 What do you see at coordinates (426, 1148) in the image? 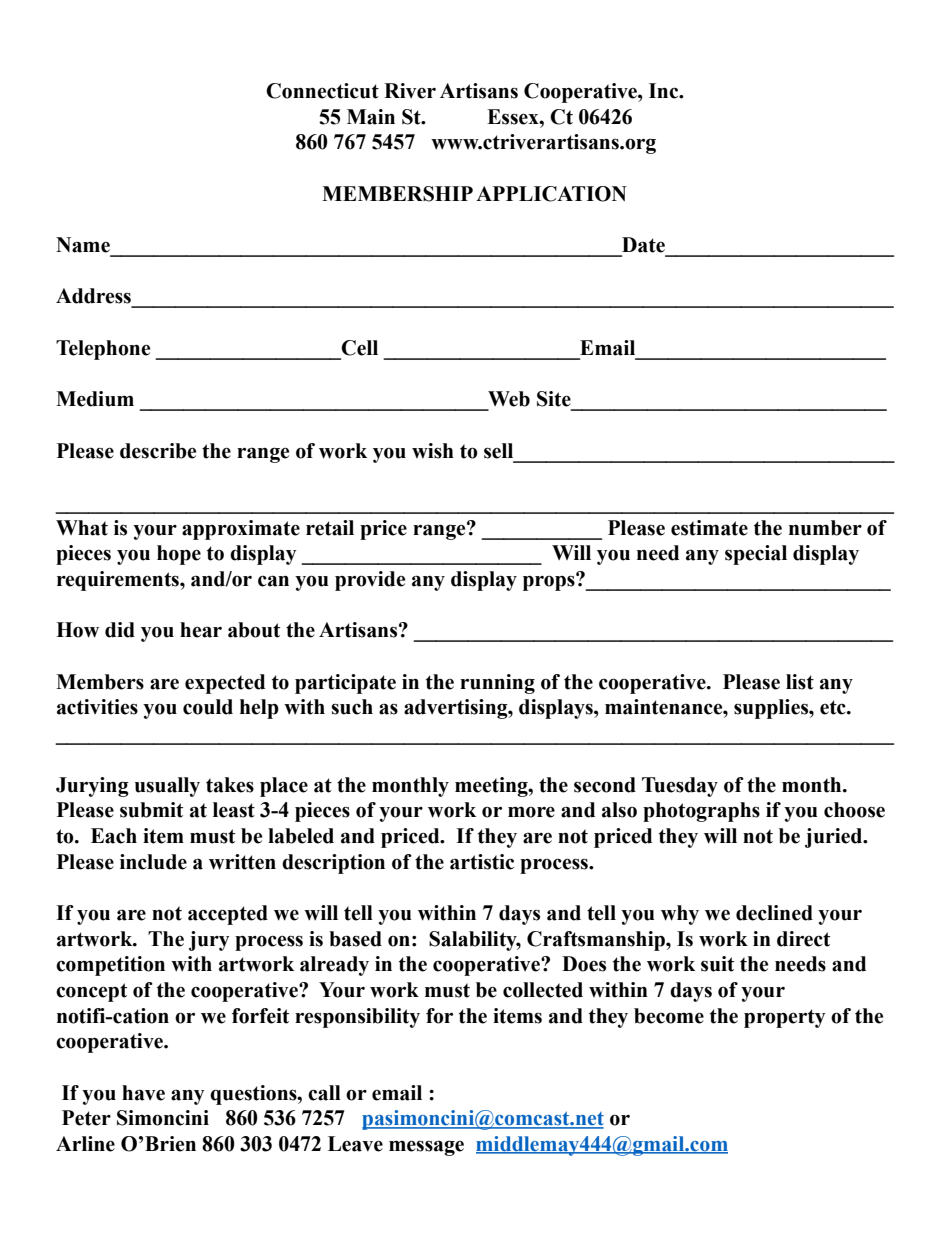
I see `message` at bounding box center [426, 1148].
